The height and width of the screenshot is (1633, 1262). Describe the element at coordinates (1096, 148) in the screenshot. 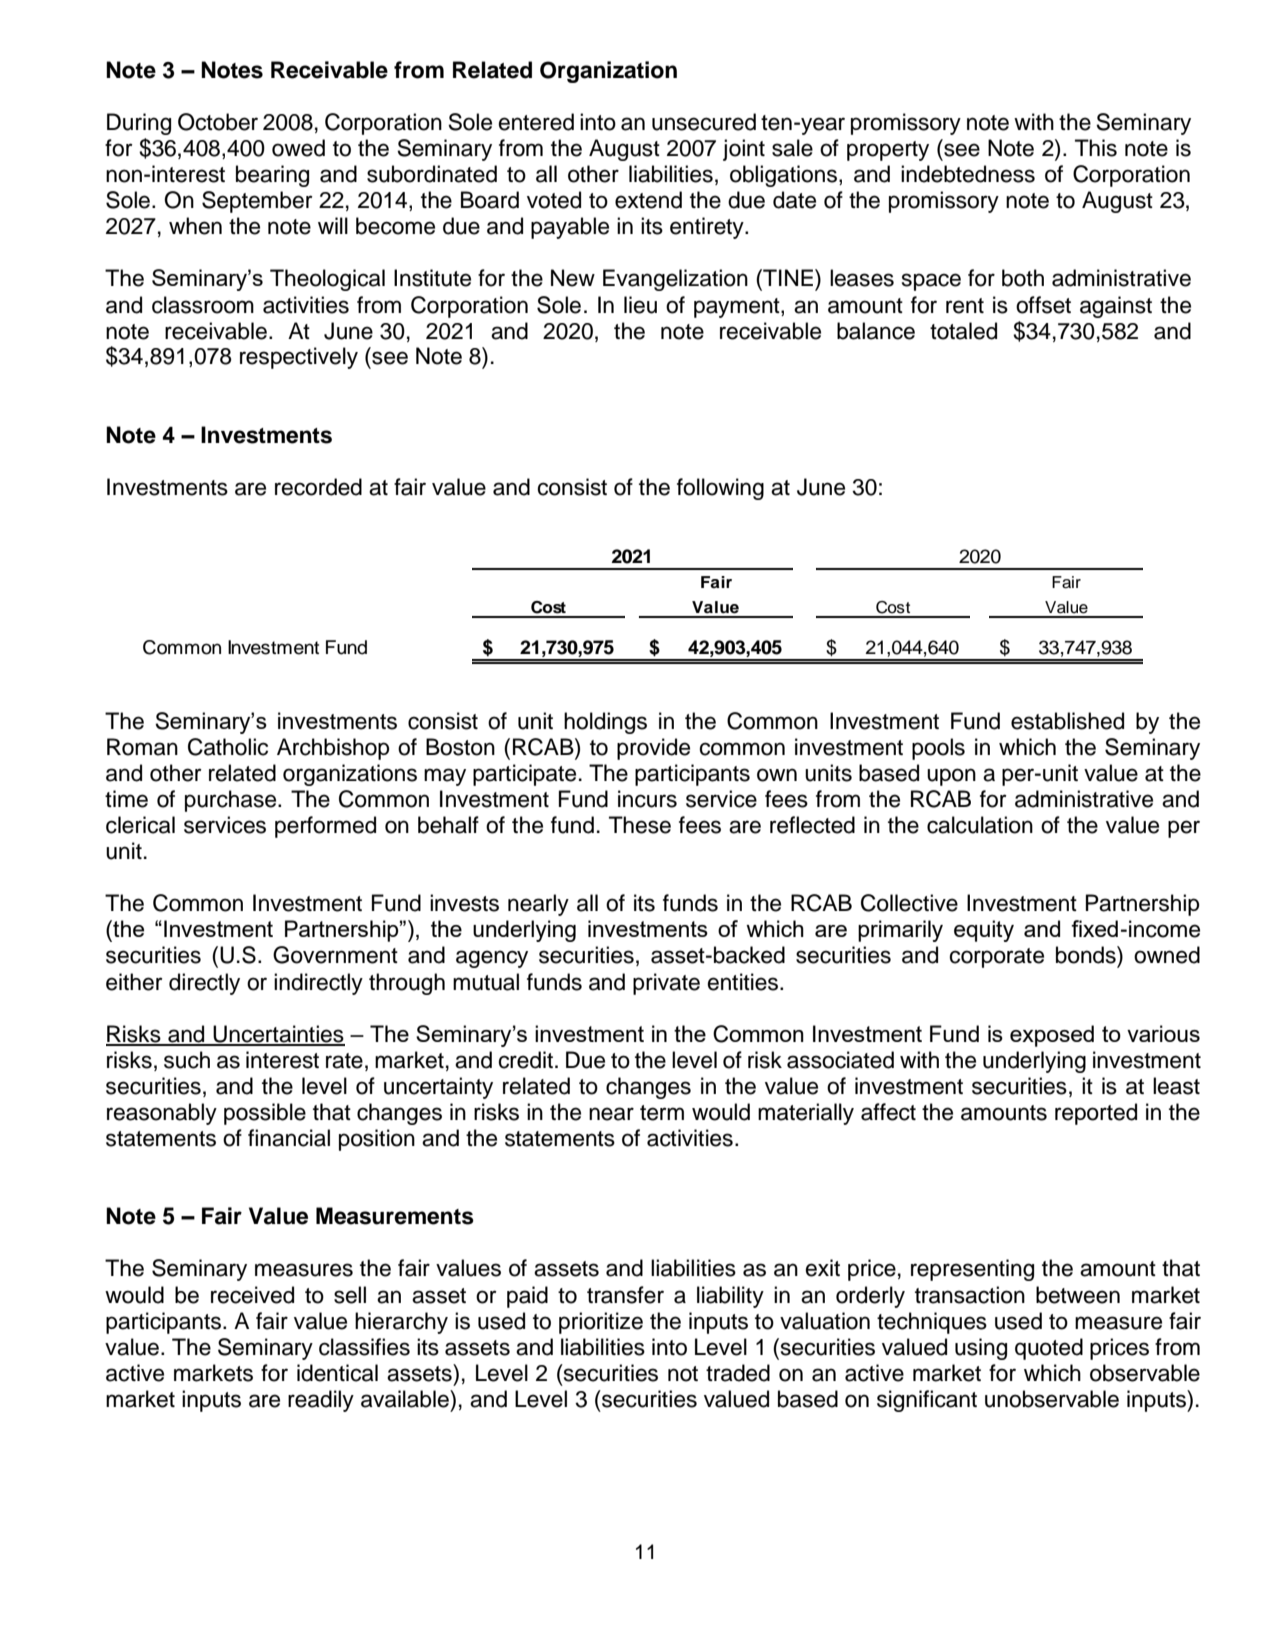

I see `This` at that location.
